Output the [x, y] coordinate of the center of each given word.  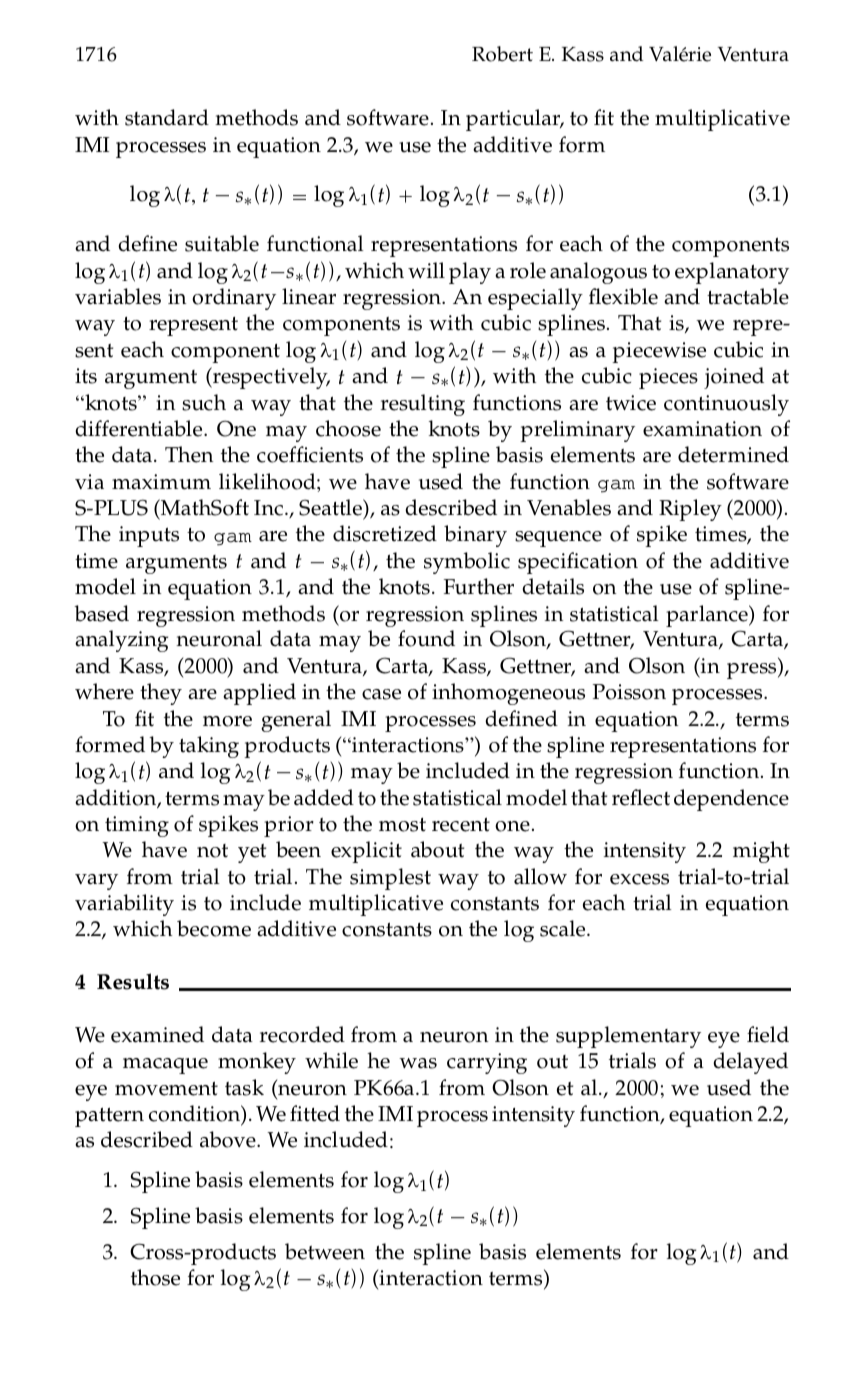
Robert [502, 54]
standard [167, 117]
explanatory [732, 273]
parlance [708, 616]
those [155, 1277]
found [426, 638]
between [325, 1251]
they [161, 694]
